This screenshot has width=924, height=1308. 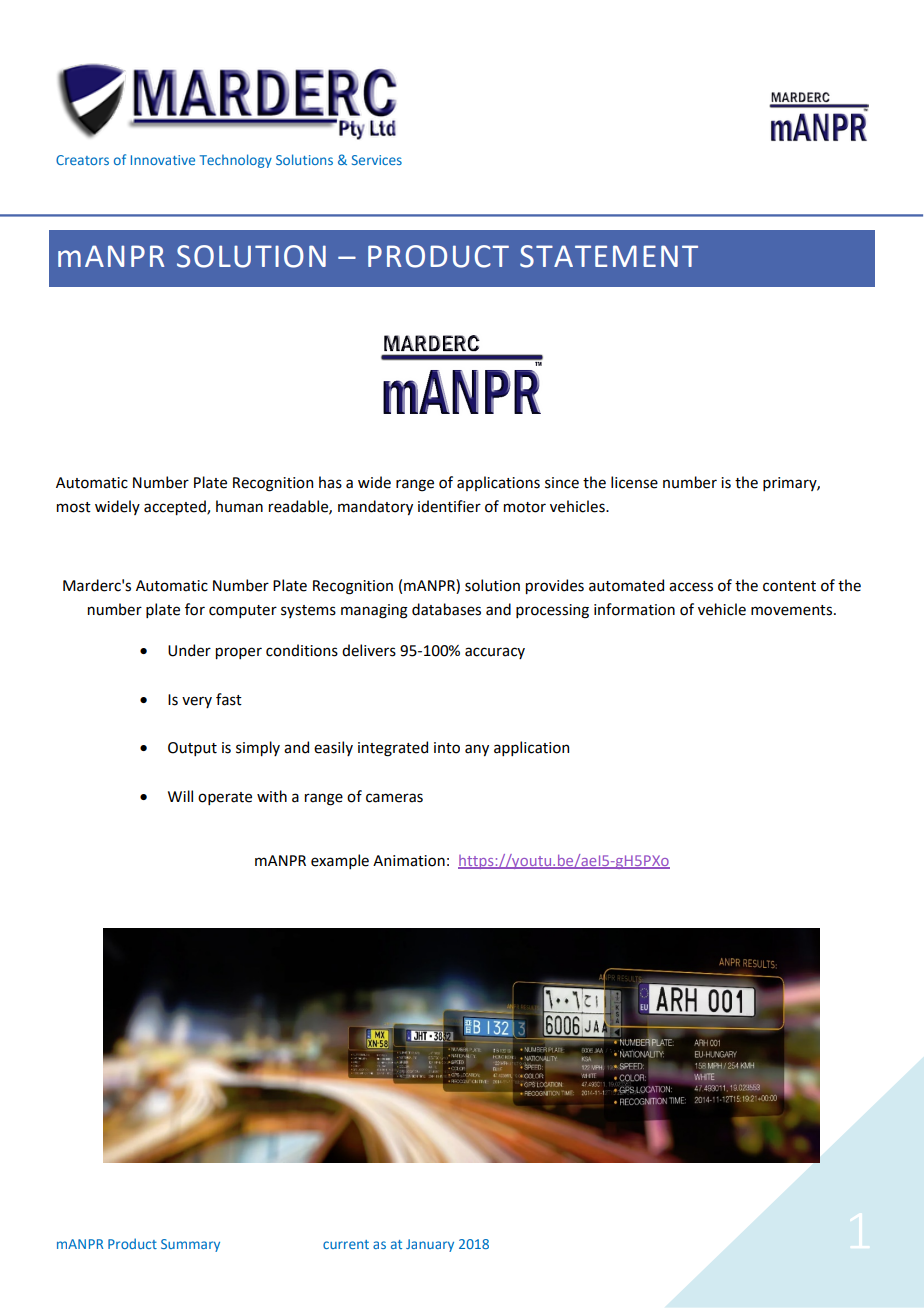 I want to click on Summary, so click(x=190, y=1245).
